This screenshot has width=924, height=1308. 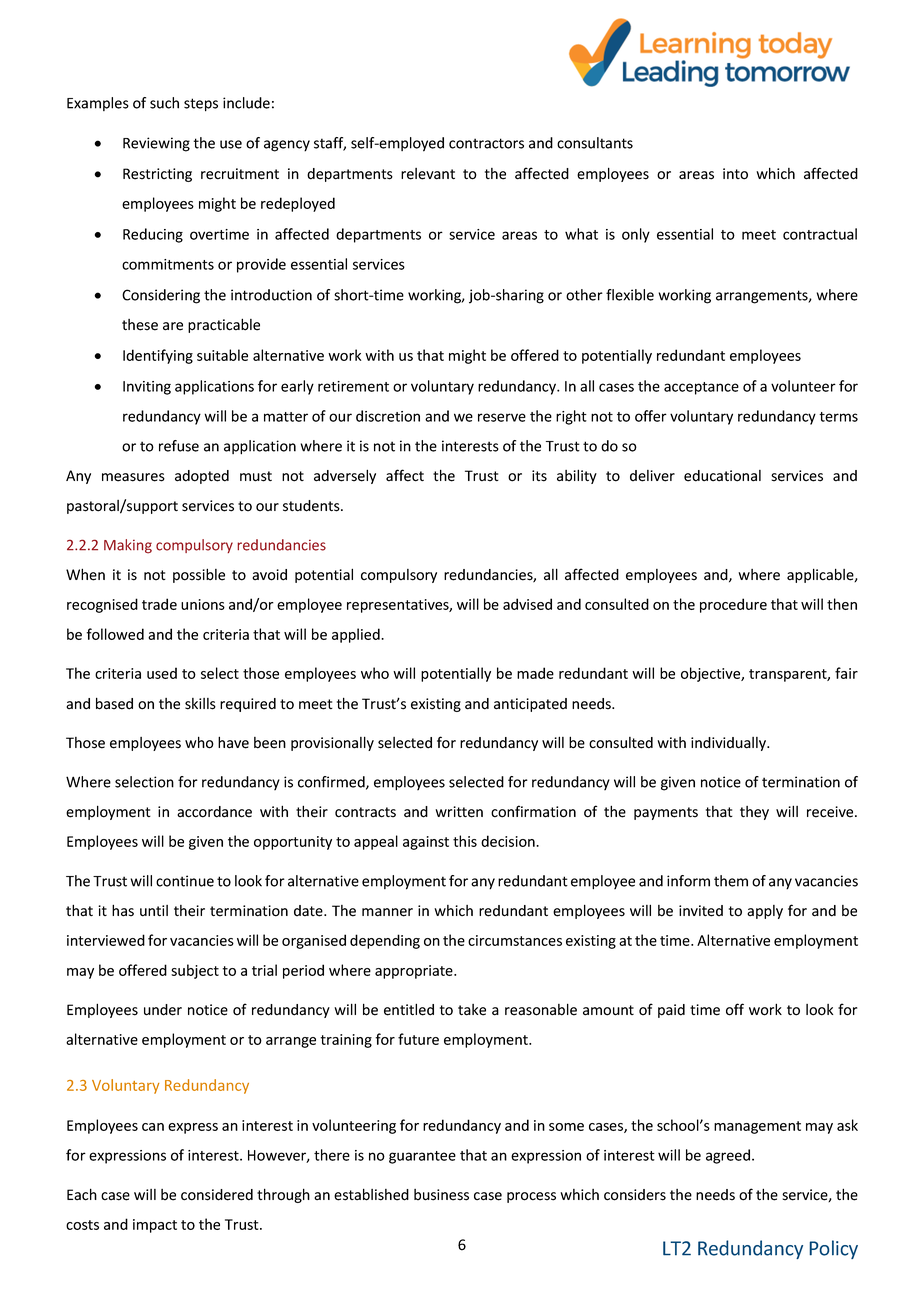 I want to click on impact, so click(x=155, y=1226).
